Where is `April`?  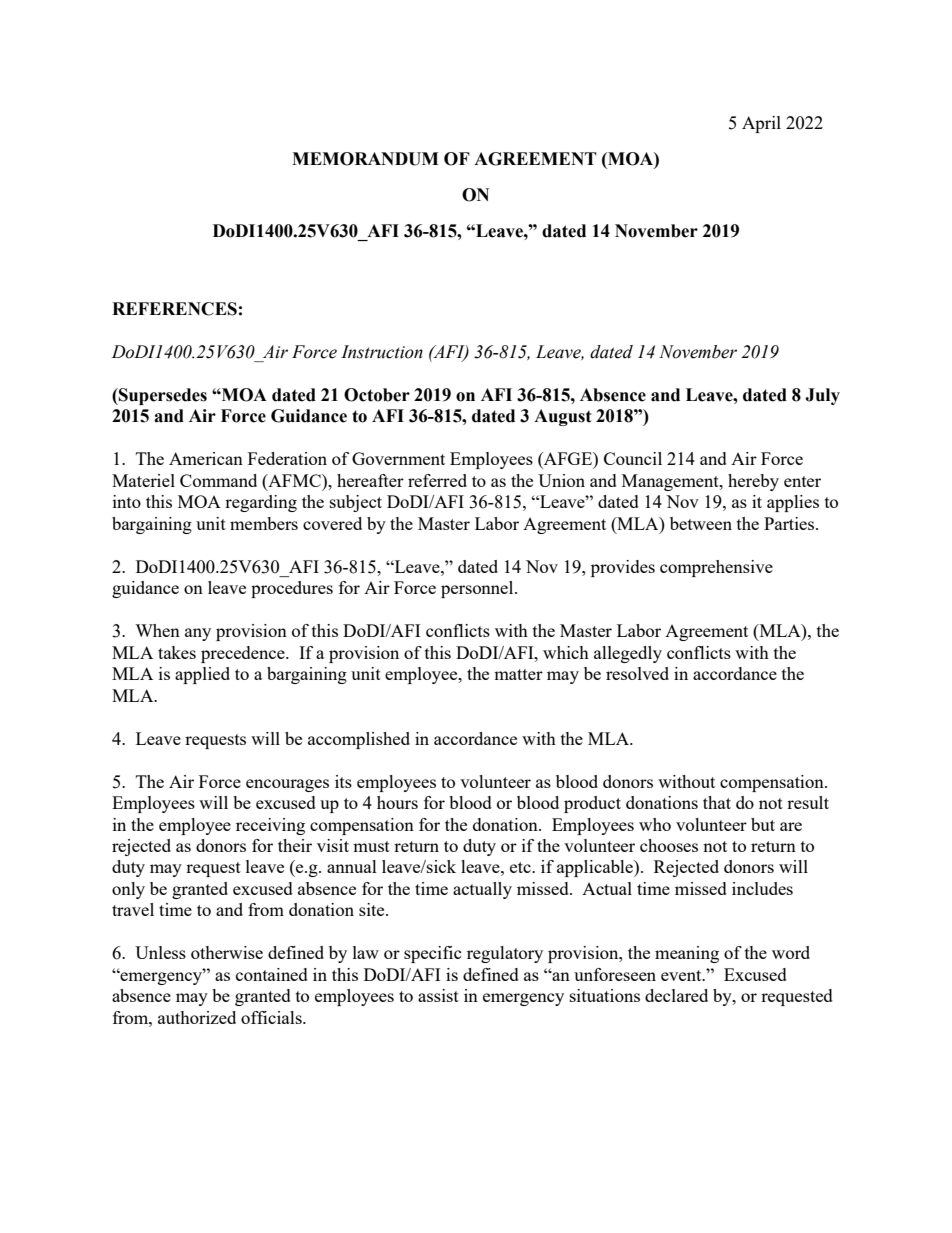
April is located at coordinates (761, 124).
